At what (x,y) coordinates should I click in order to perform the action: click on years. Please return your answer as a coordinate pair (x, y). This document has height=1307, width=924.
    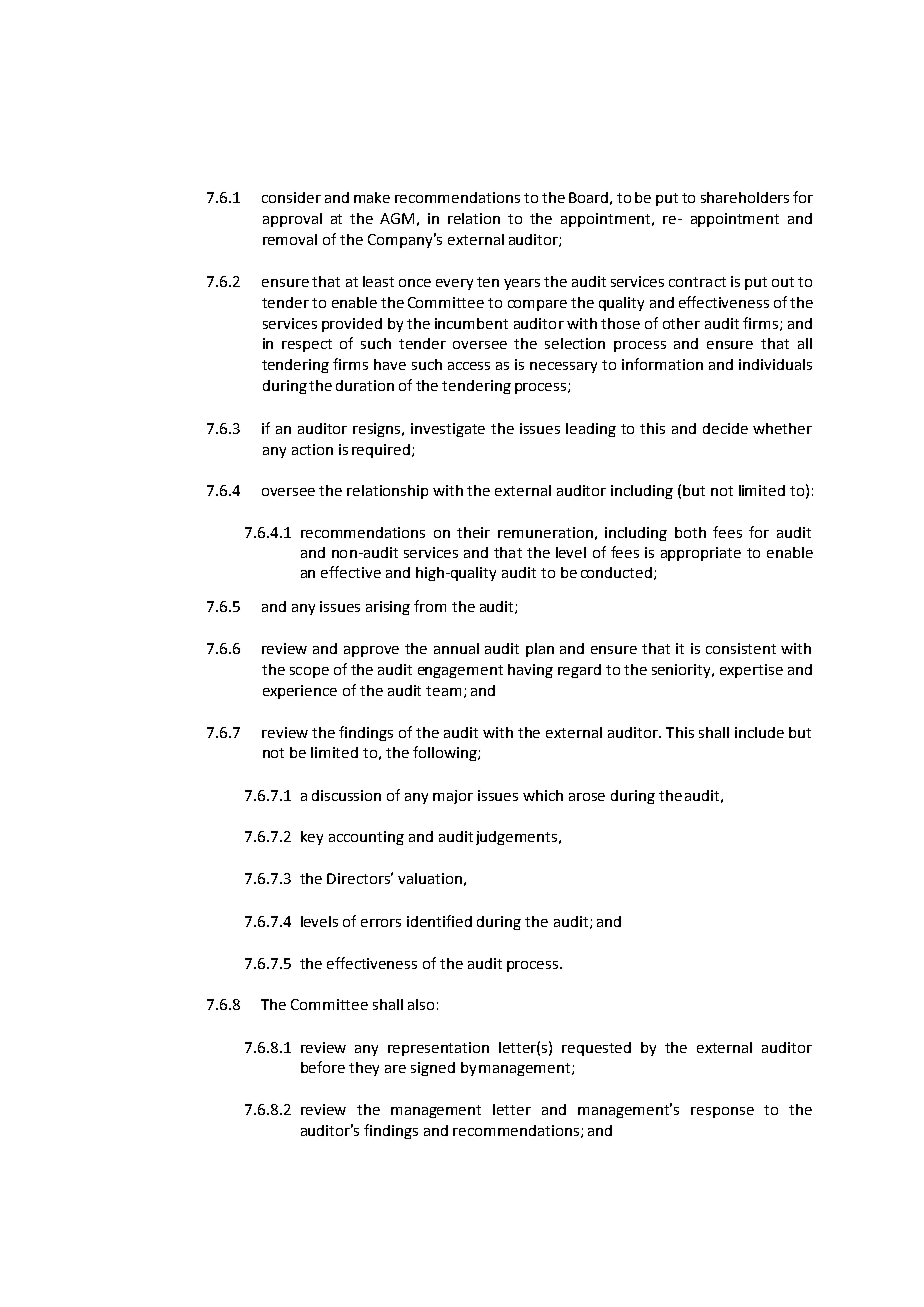
    Looking at the image, I should click on (522, 284).
